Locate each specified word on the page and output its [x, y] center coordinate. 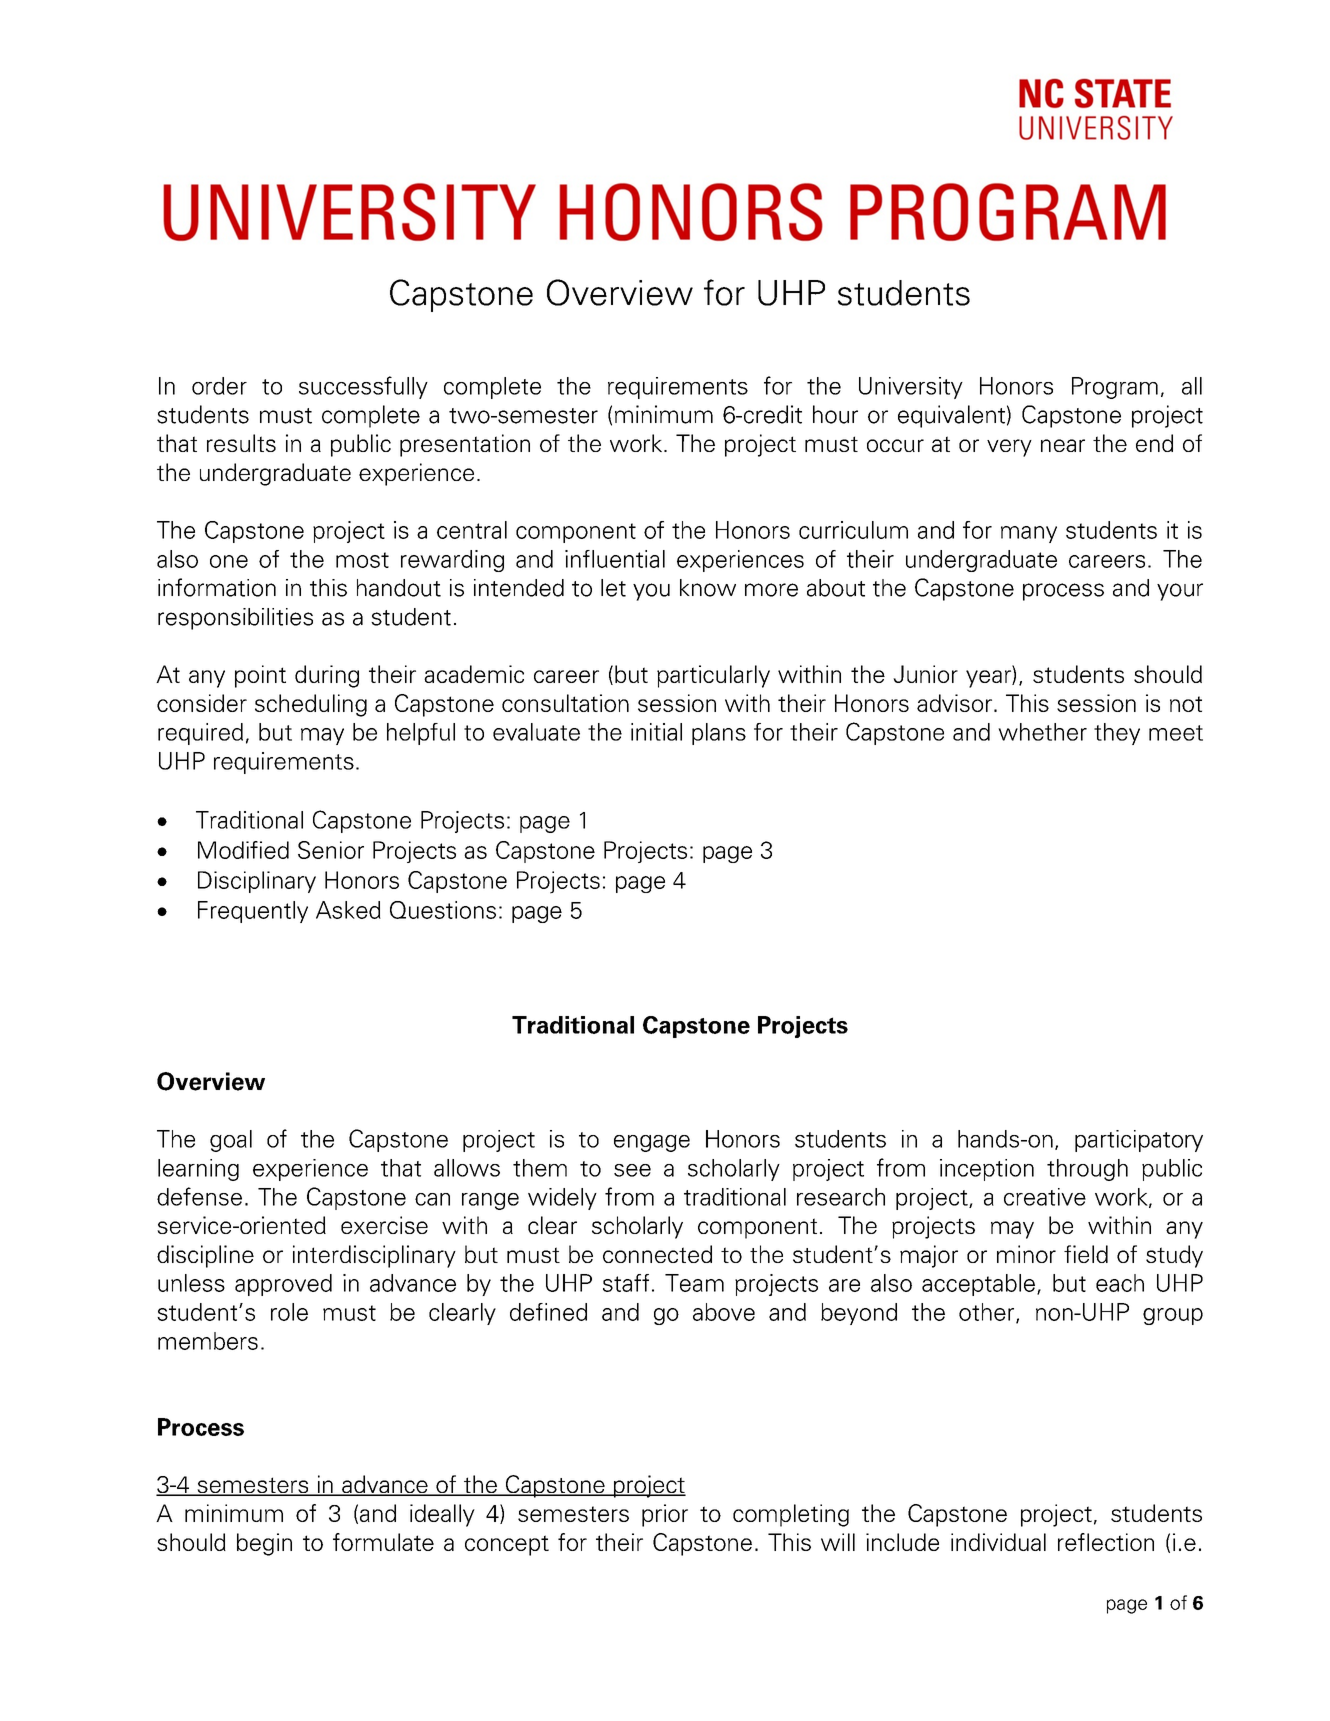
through [1087, 1170]
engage [652, 1143]
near [1063, 445]
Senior [331, 850]
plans [719, 734]
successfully [363, 387]
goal [231, 1141]
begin [264, 1544]
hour [835, 414]
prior [665, 1515]
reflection [1106, 1542]
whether [1042, 732]
